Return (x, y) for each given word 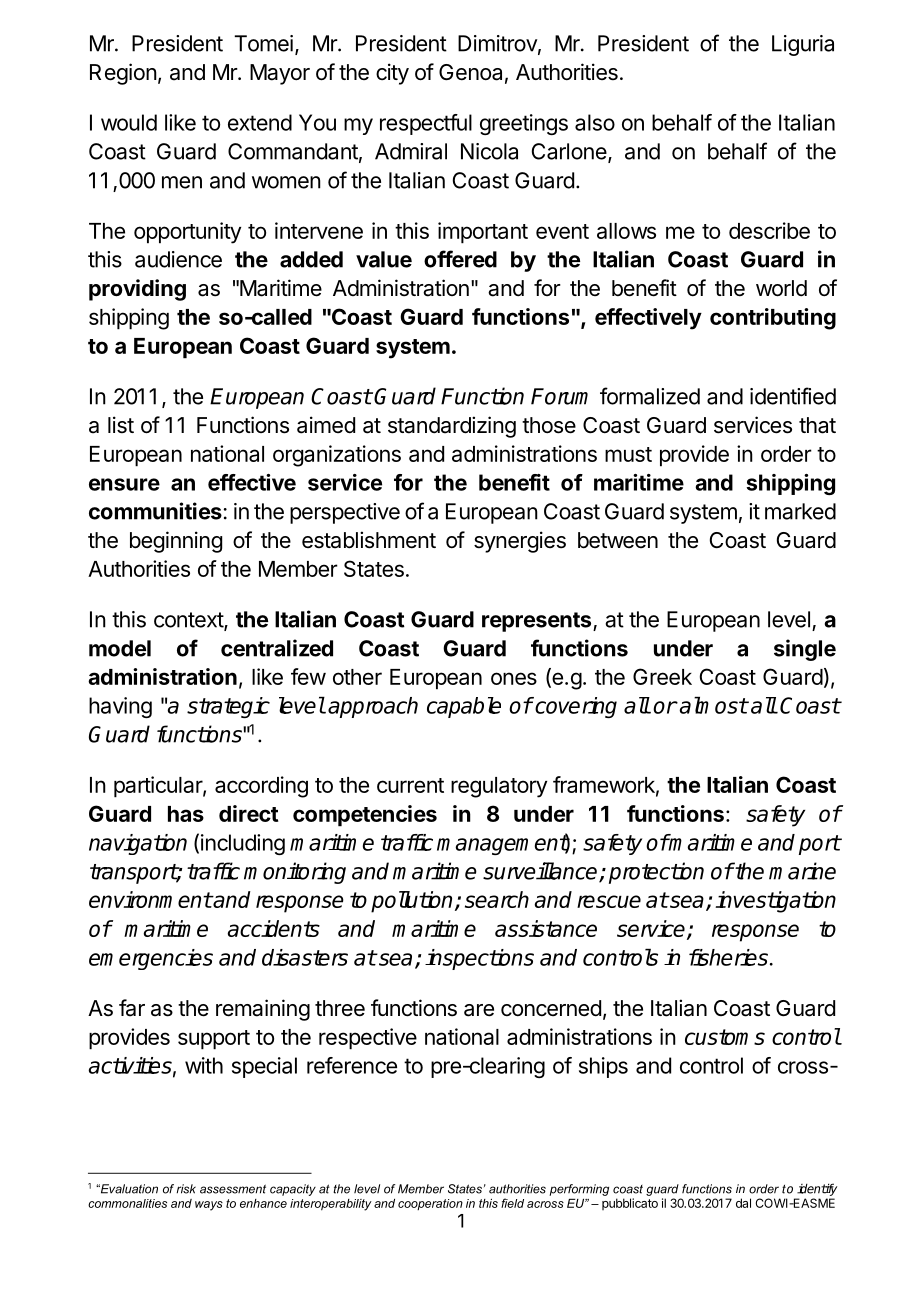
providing (137, 290)
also (595, 122)
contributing (773, 319)
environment (150, 899)
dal (743, 1203)
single (805, 650)
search (497, 899)
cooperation (430, 1204)
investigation (775, 902)
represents (538, 622)
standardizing (452, 427)
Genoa (470, 72)
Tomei (263, 43)
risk (186, 1189)
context (189, 621)
